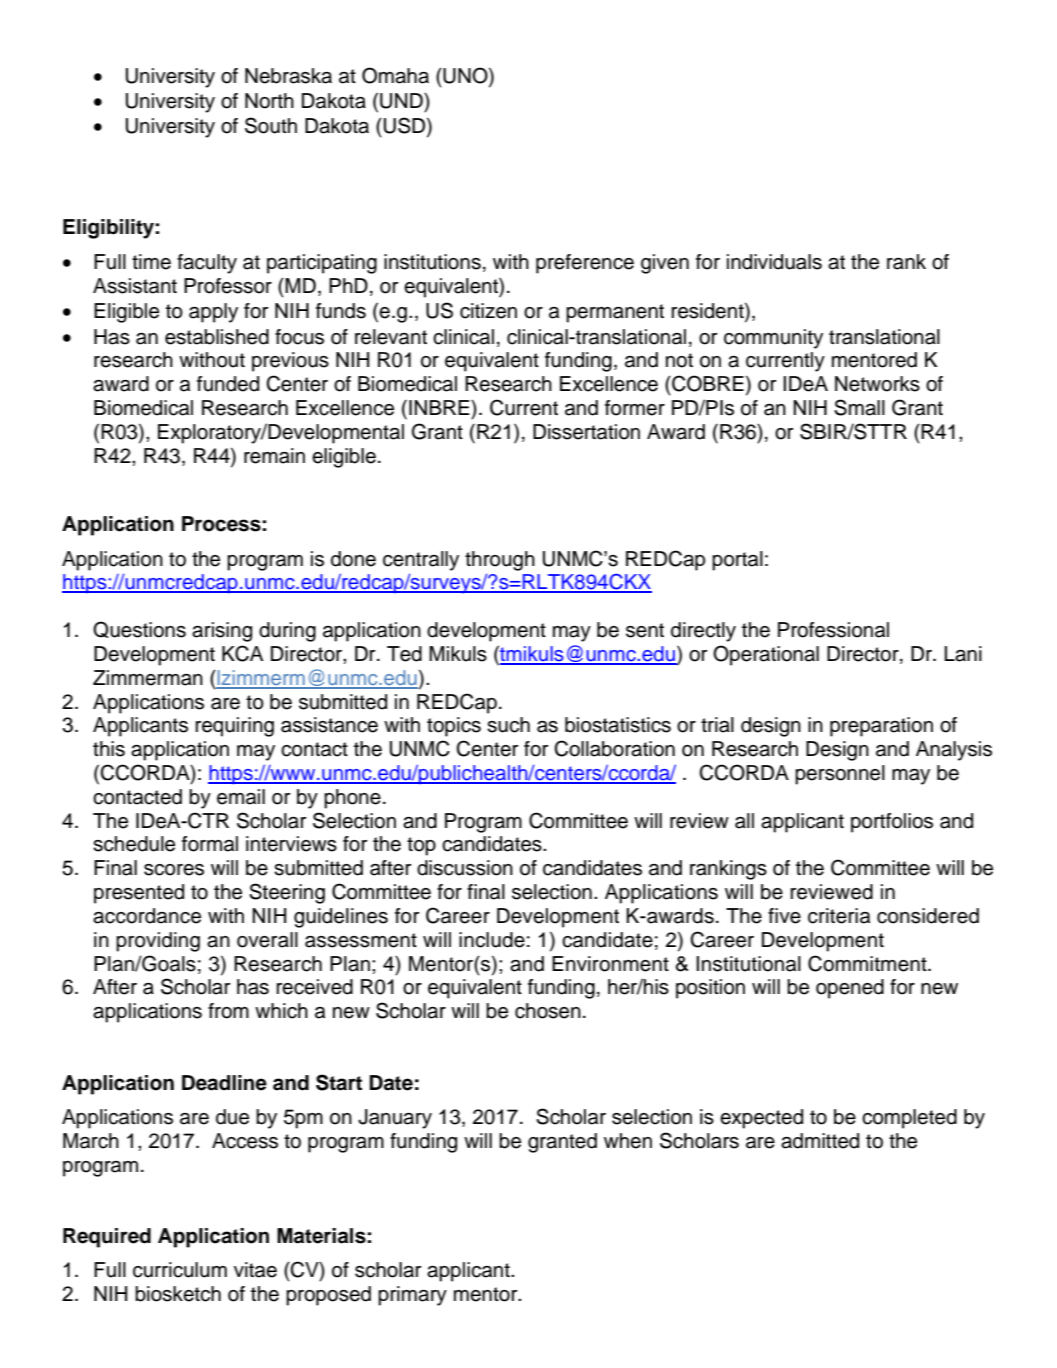 Image resolution: width=1057 pixels, height=1368 pixels. What do you see at coordinates (881, 727) in the screenshot?
I see `preparation` at bounding box center [881, 727].
